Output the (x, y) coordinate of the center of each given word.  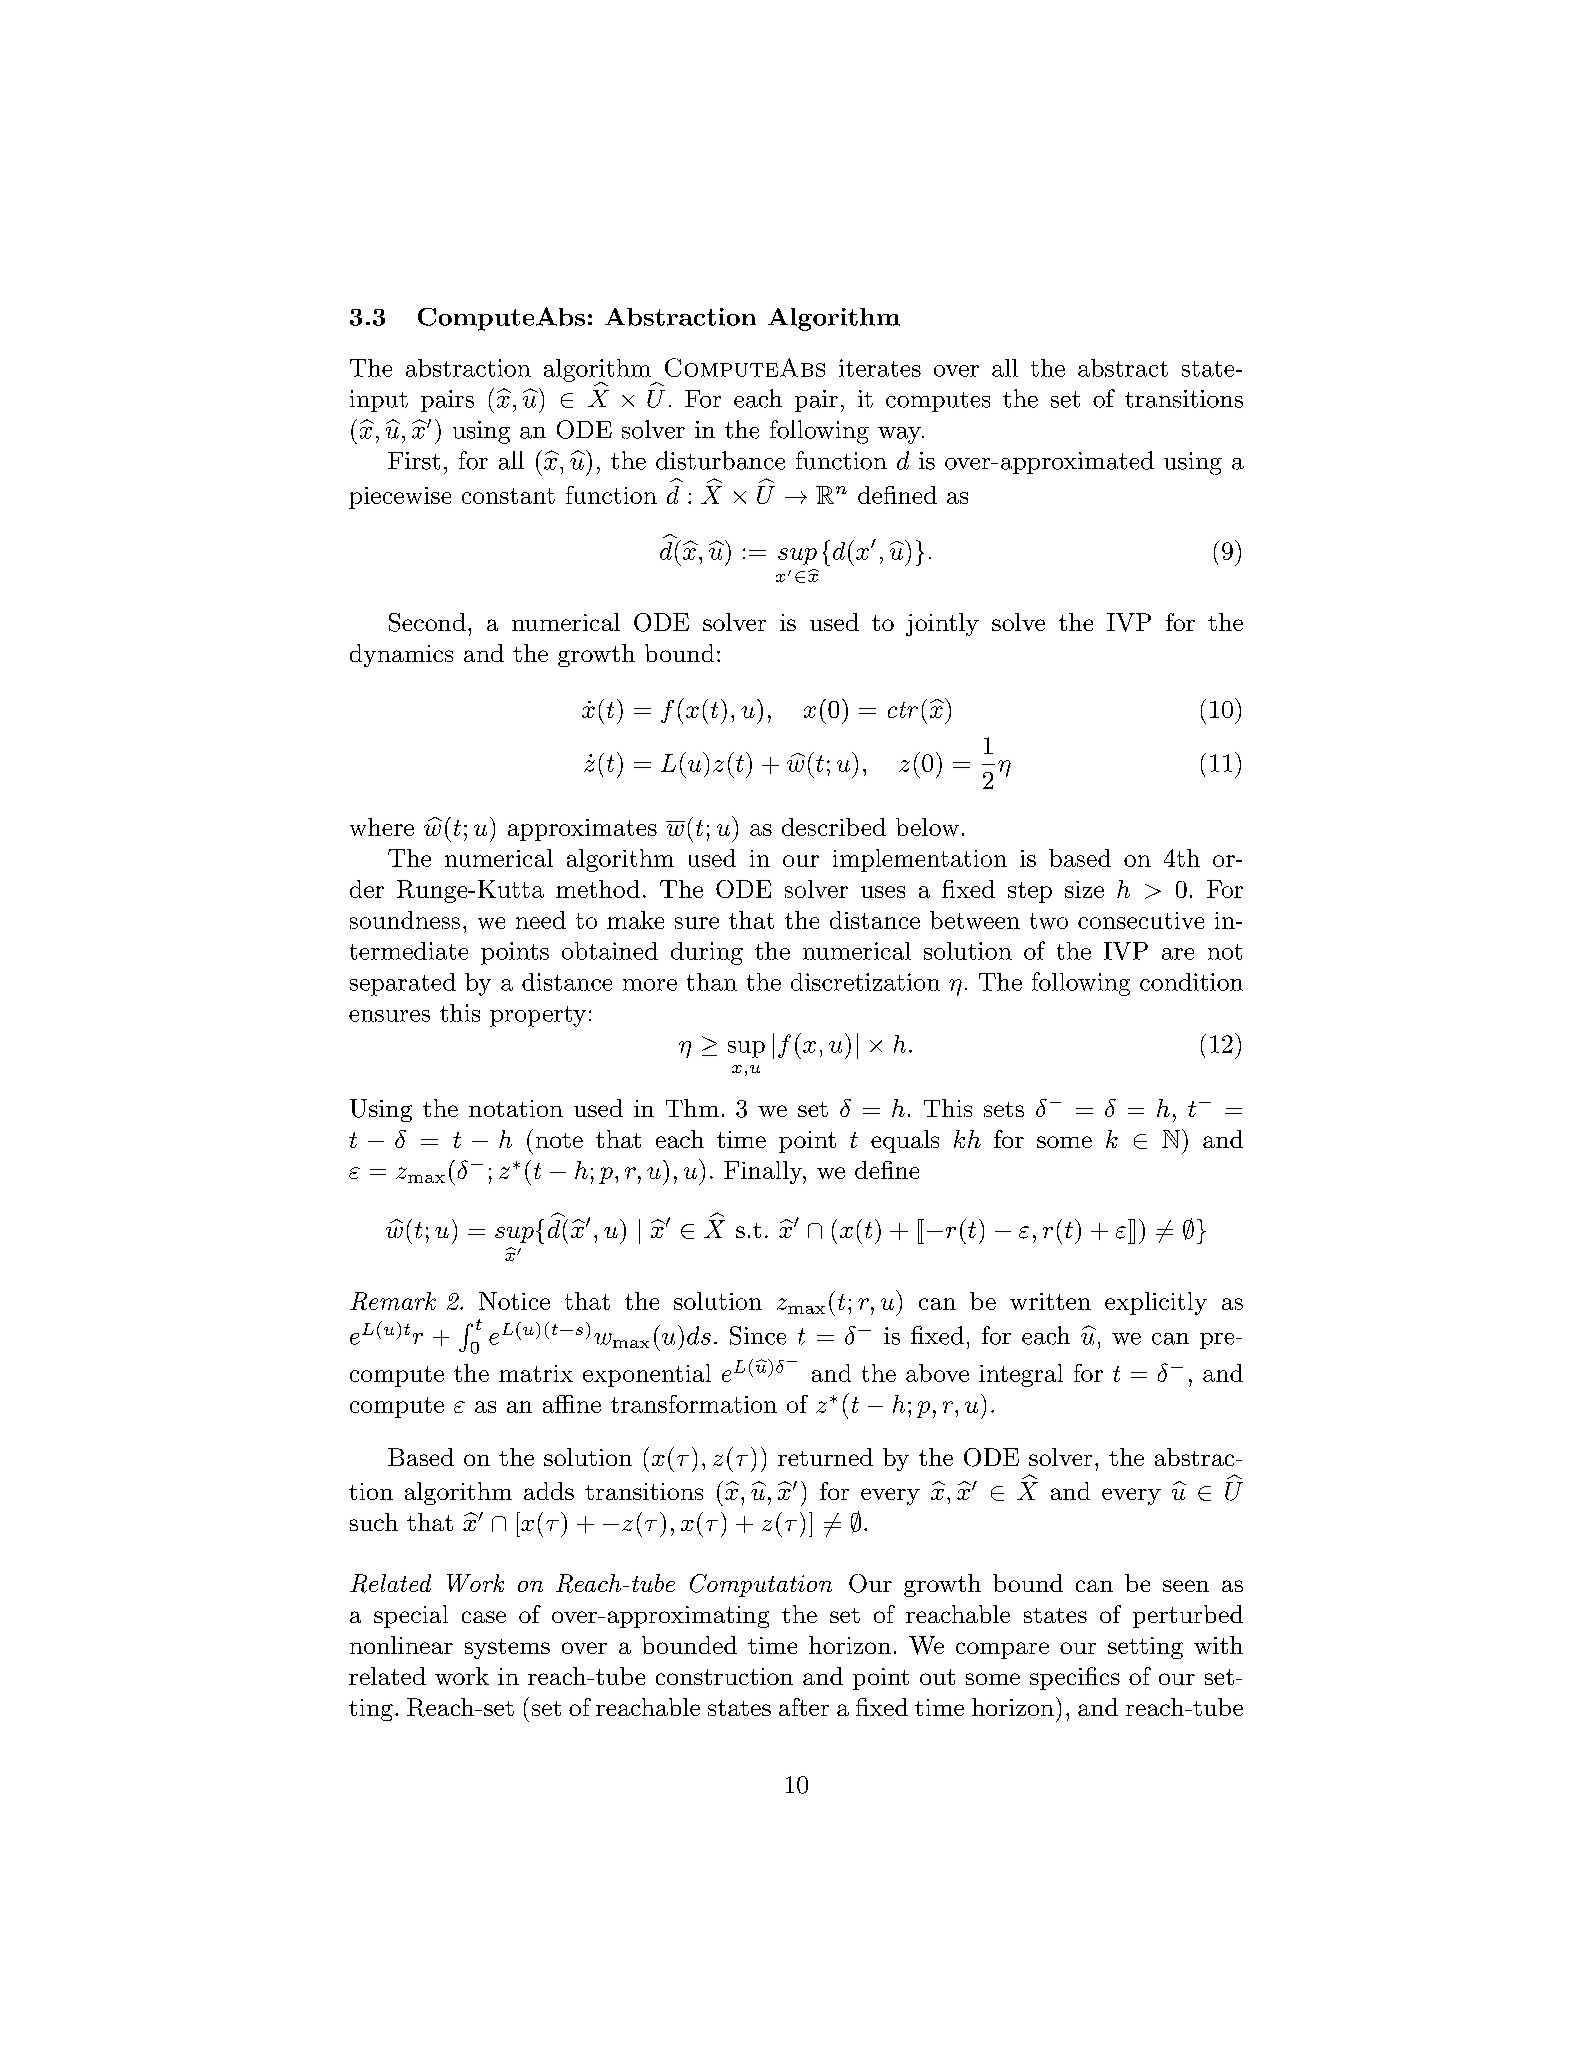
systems (507, 1649)
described (834, 827)
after (804, 1707)
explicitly (1156, 1303)
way (900, 435)
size (1084, 889)
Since (758, 1335)
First (414, 461)
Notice (514, 1301)
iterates (880, 368)
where (382, 827)
